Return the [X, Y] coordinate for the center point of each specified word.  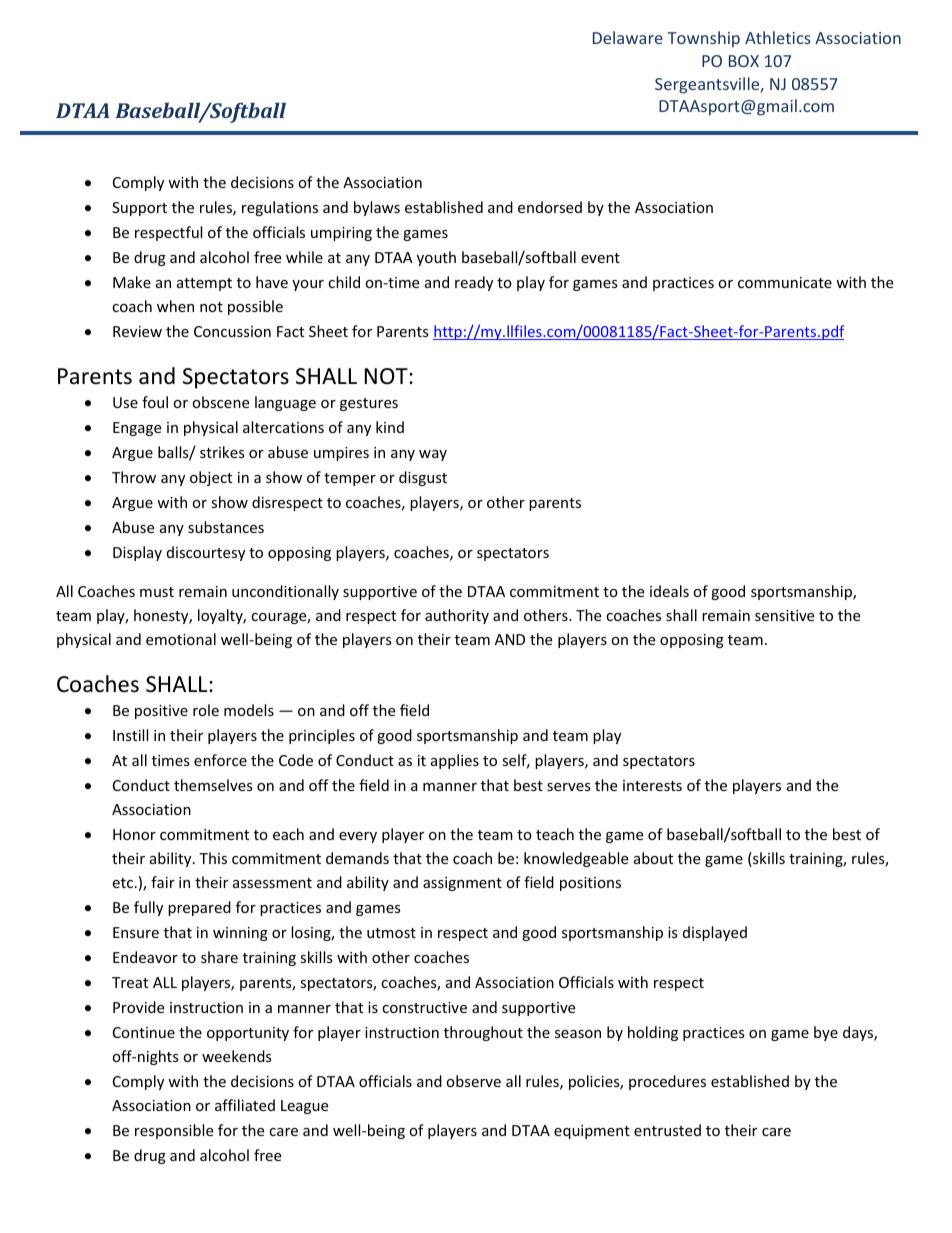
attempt [204, 284]
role [206, 710]
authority [457, 616]
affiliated [245, 1105]
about [653, 858]
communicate [785, 282]
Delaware [628, 37]
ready [474, 283]
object [211, 478]
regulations [280, 208]
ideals [669, 591]
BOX [744, 61]
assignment [462, 884]
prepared [199, 908]
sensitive [784, 615]
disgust [423, 478]
